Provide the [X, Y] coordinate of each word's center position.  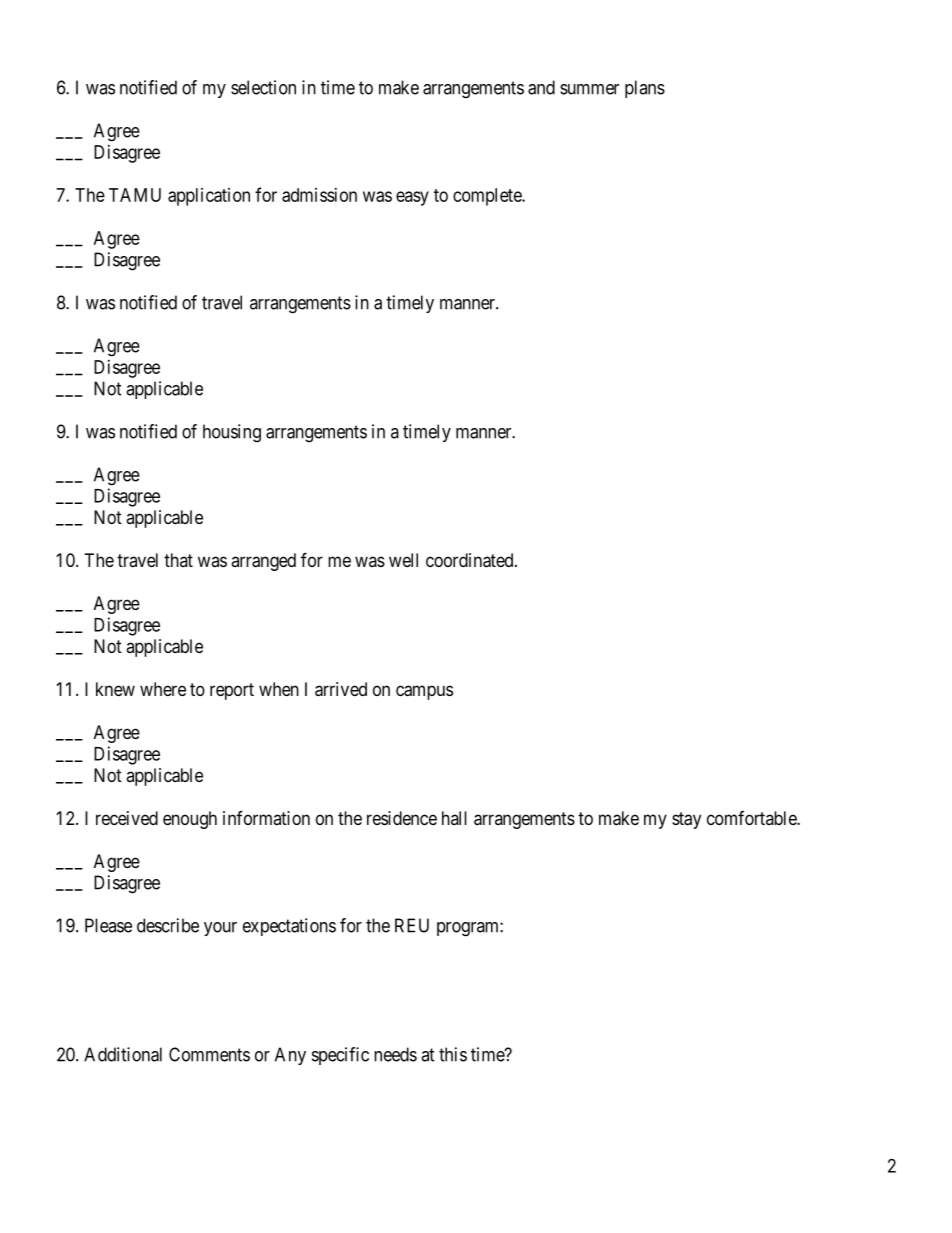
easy [412, 198]
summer [589, 89]
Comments [209, 1054]
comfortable [752, 818]
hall [454, 818]
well [403, 560]
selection [263, 87]
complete [488, 197]
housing [232, 433]
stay [686, 820]
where [163, 689]
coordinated [471, 560]
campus [424, 692]
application [209, 197]
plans [645, 89]
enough [190, 820]
